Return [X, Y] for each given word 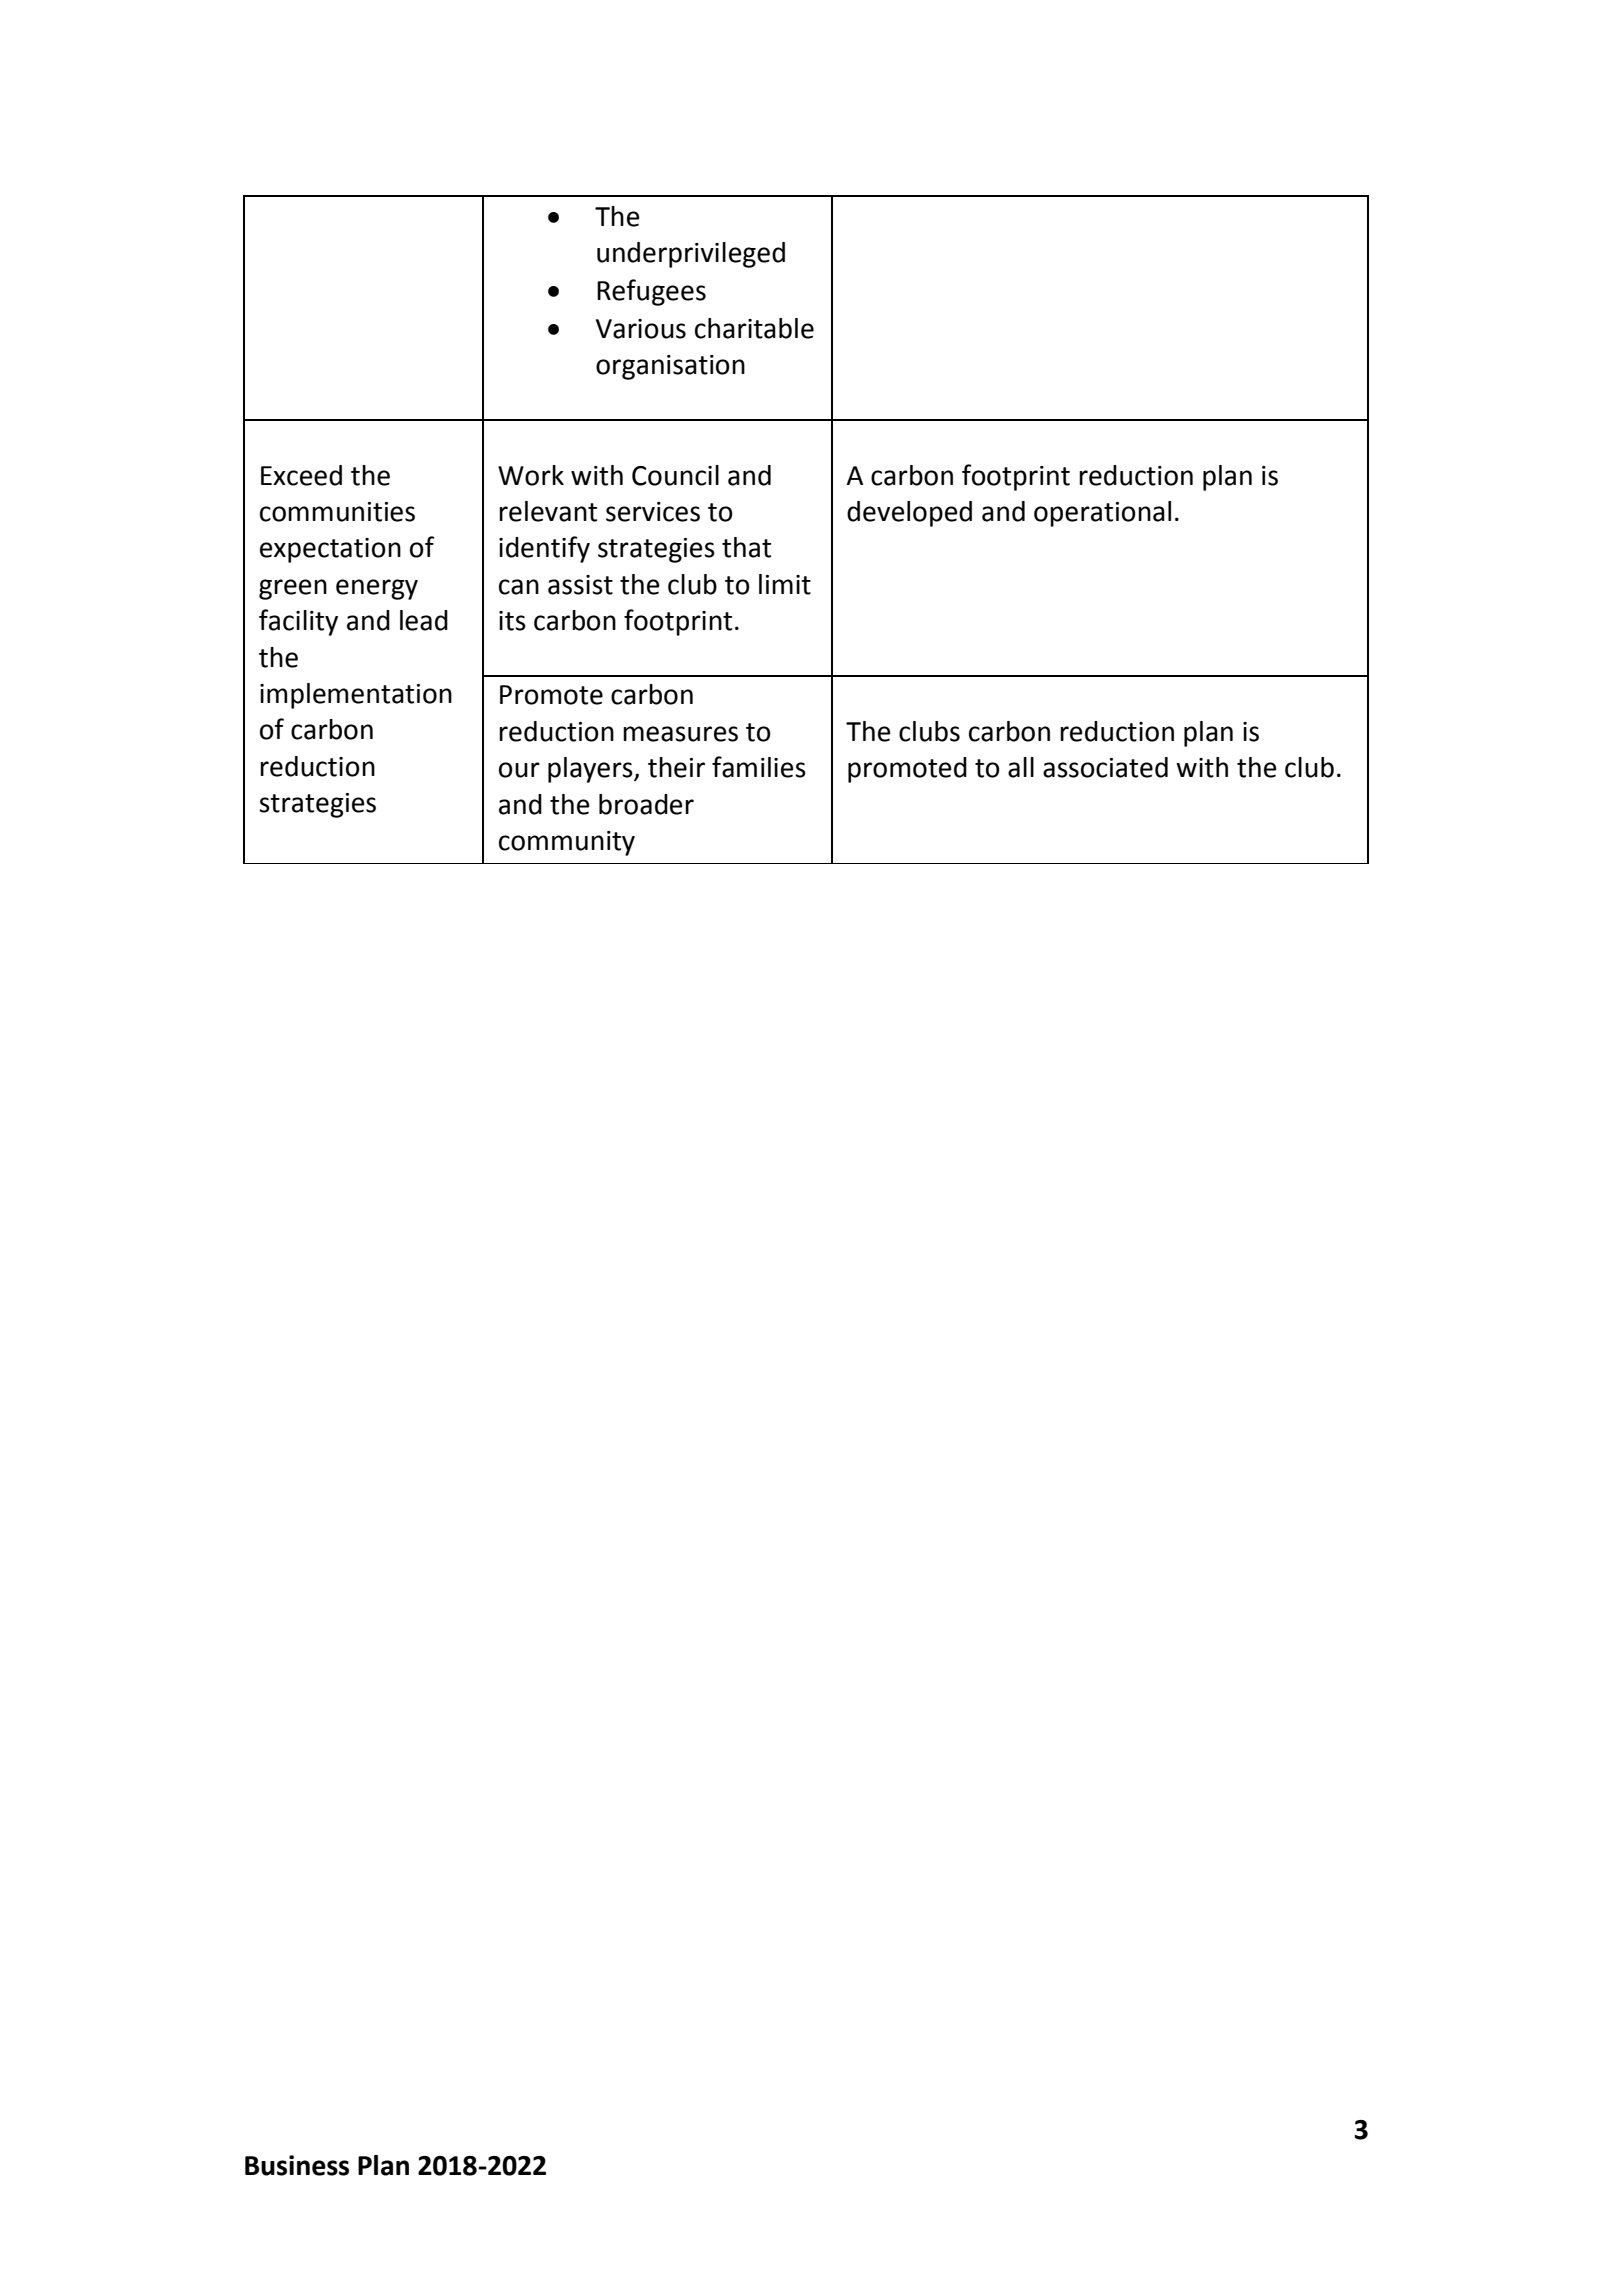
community [567, 843]
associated [1105, 767]
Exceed [301, 475]
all [1021, 767]
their [676, 767]
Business [297, 2165]
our [519, 770]
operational [1102, 514]
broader [646, 804]
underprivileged [691, 255]
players [591, 770]
